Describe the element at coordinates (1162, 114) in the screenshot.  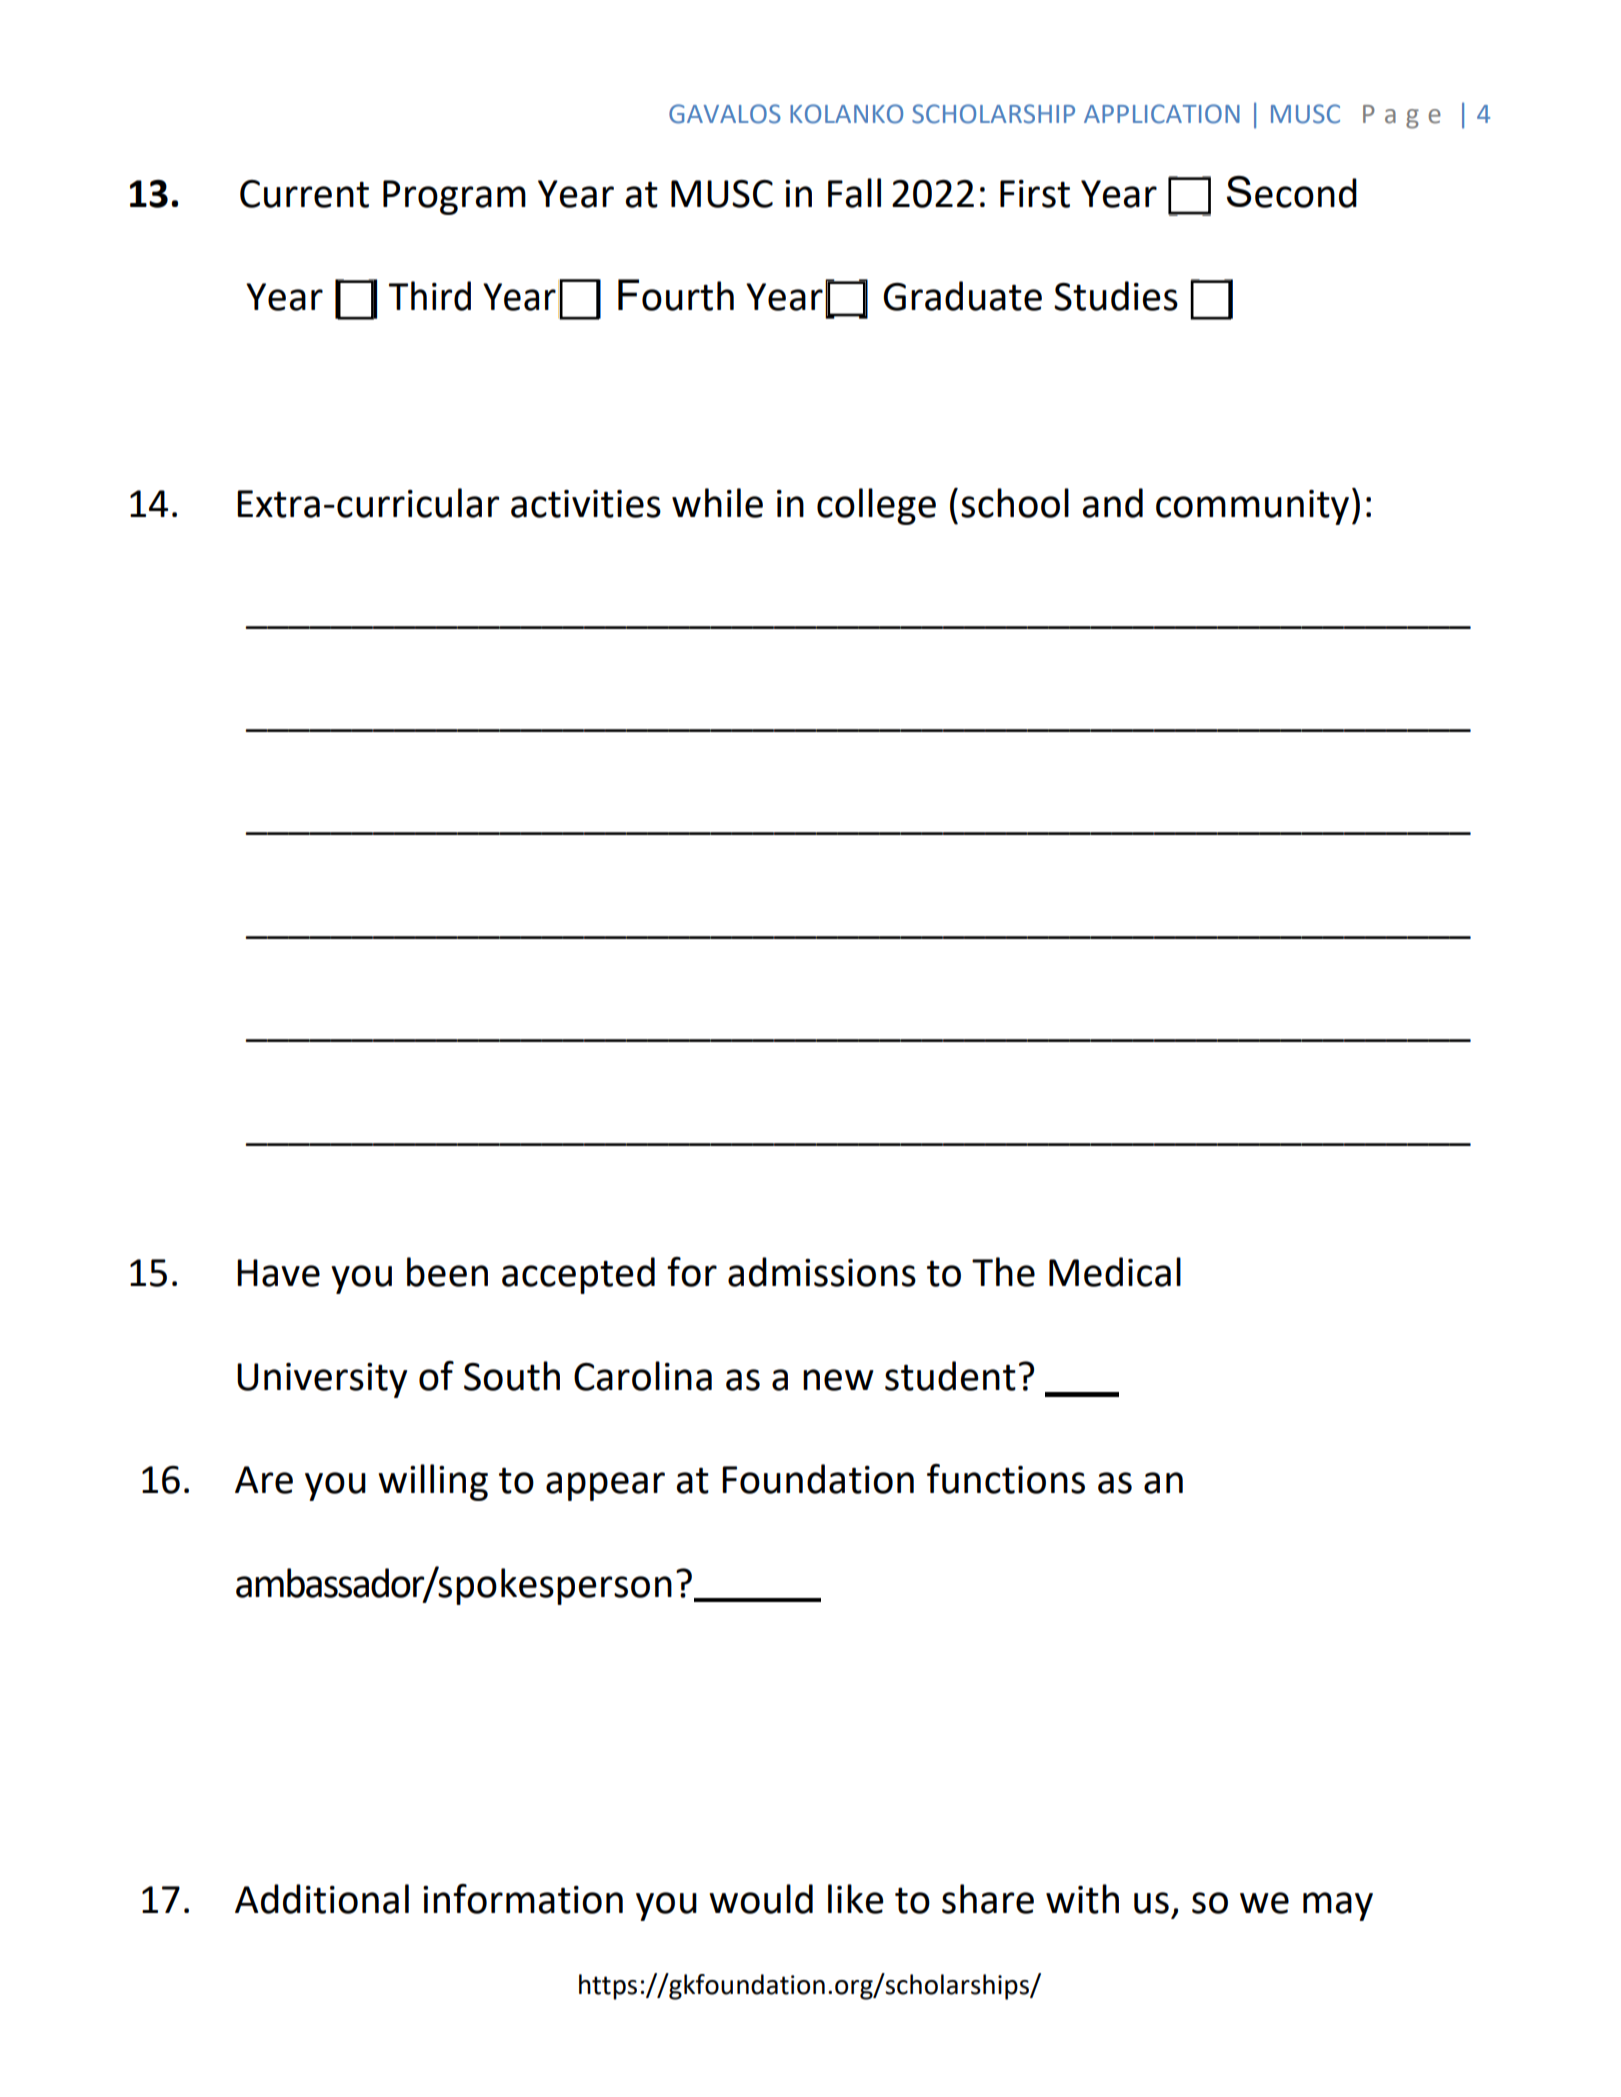
I see `APPLICATION` at that location.
